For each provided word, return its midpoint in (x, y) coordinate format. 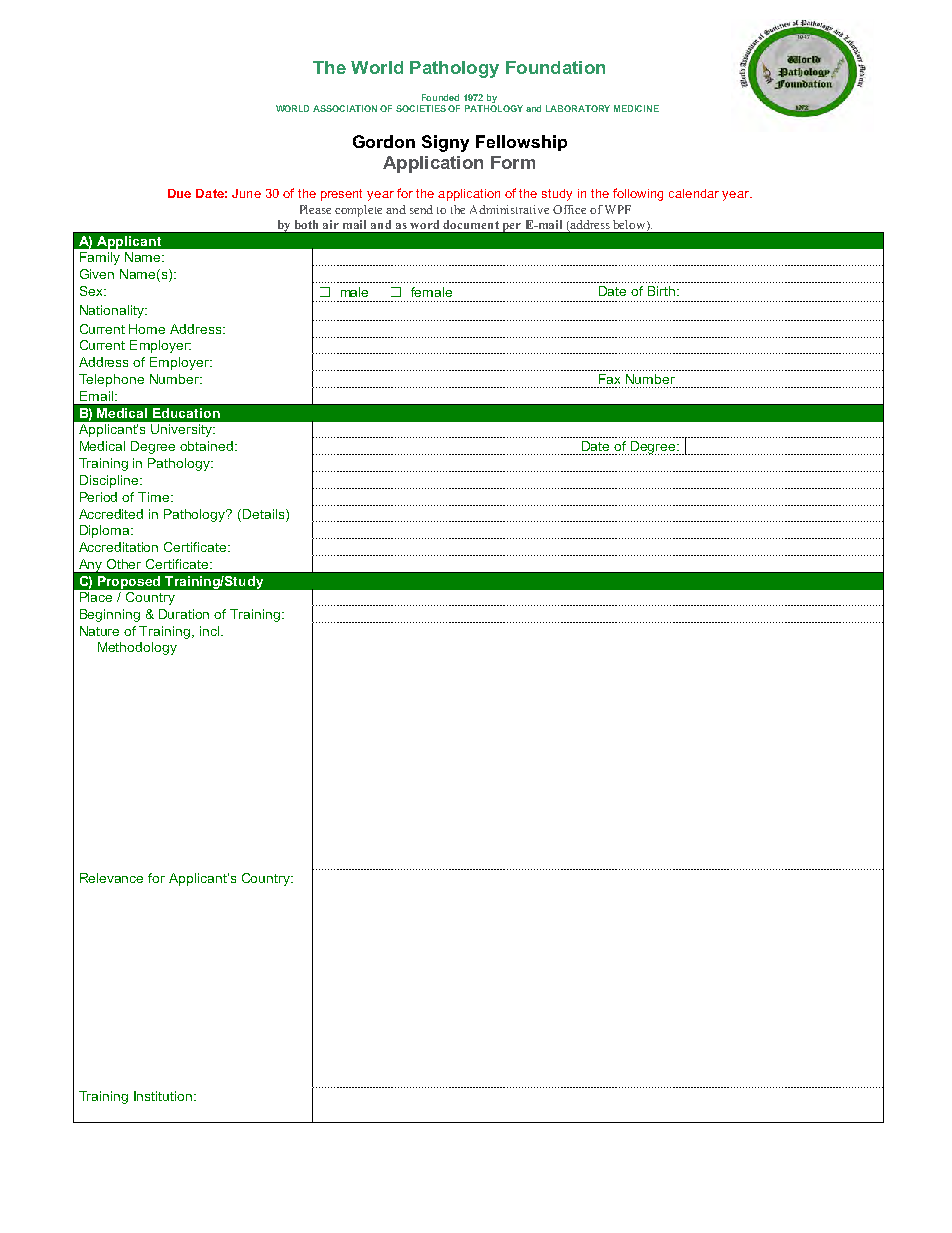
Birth (661, 291)
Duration (184, 614)
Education (186, 413)
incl (209, 631)
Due (179, 193)
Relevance (111, 878)
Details (265, 514)
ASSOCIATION (345, 108)
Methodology (137, 648)
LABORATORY (578, 108)
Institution (164, 1096)
